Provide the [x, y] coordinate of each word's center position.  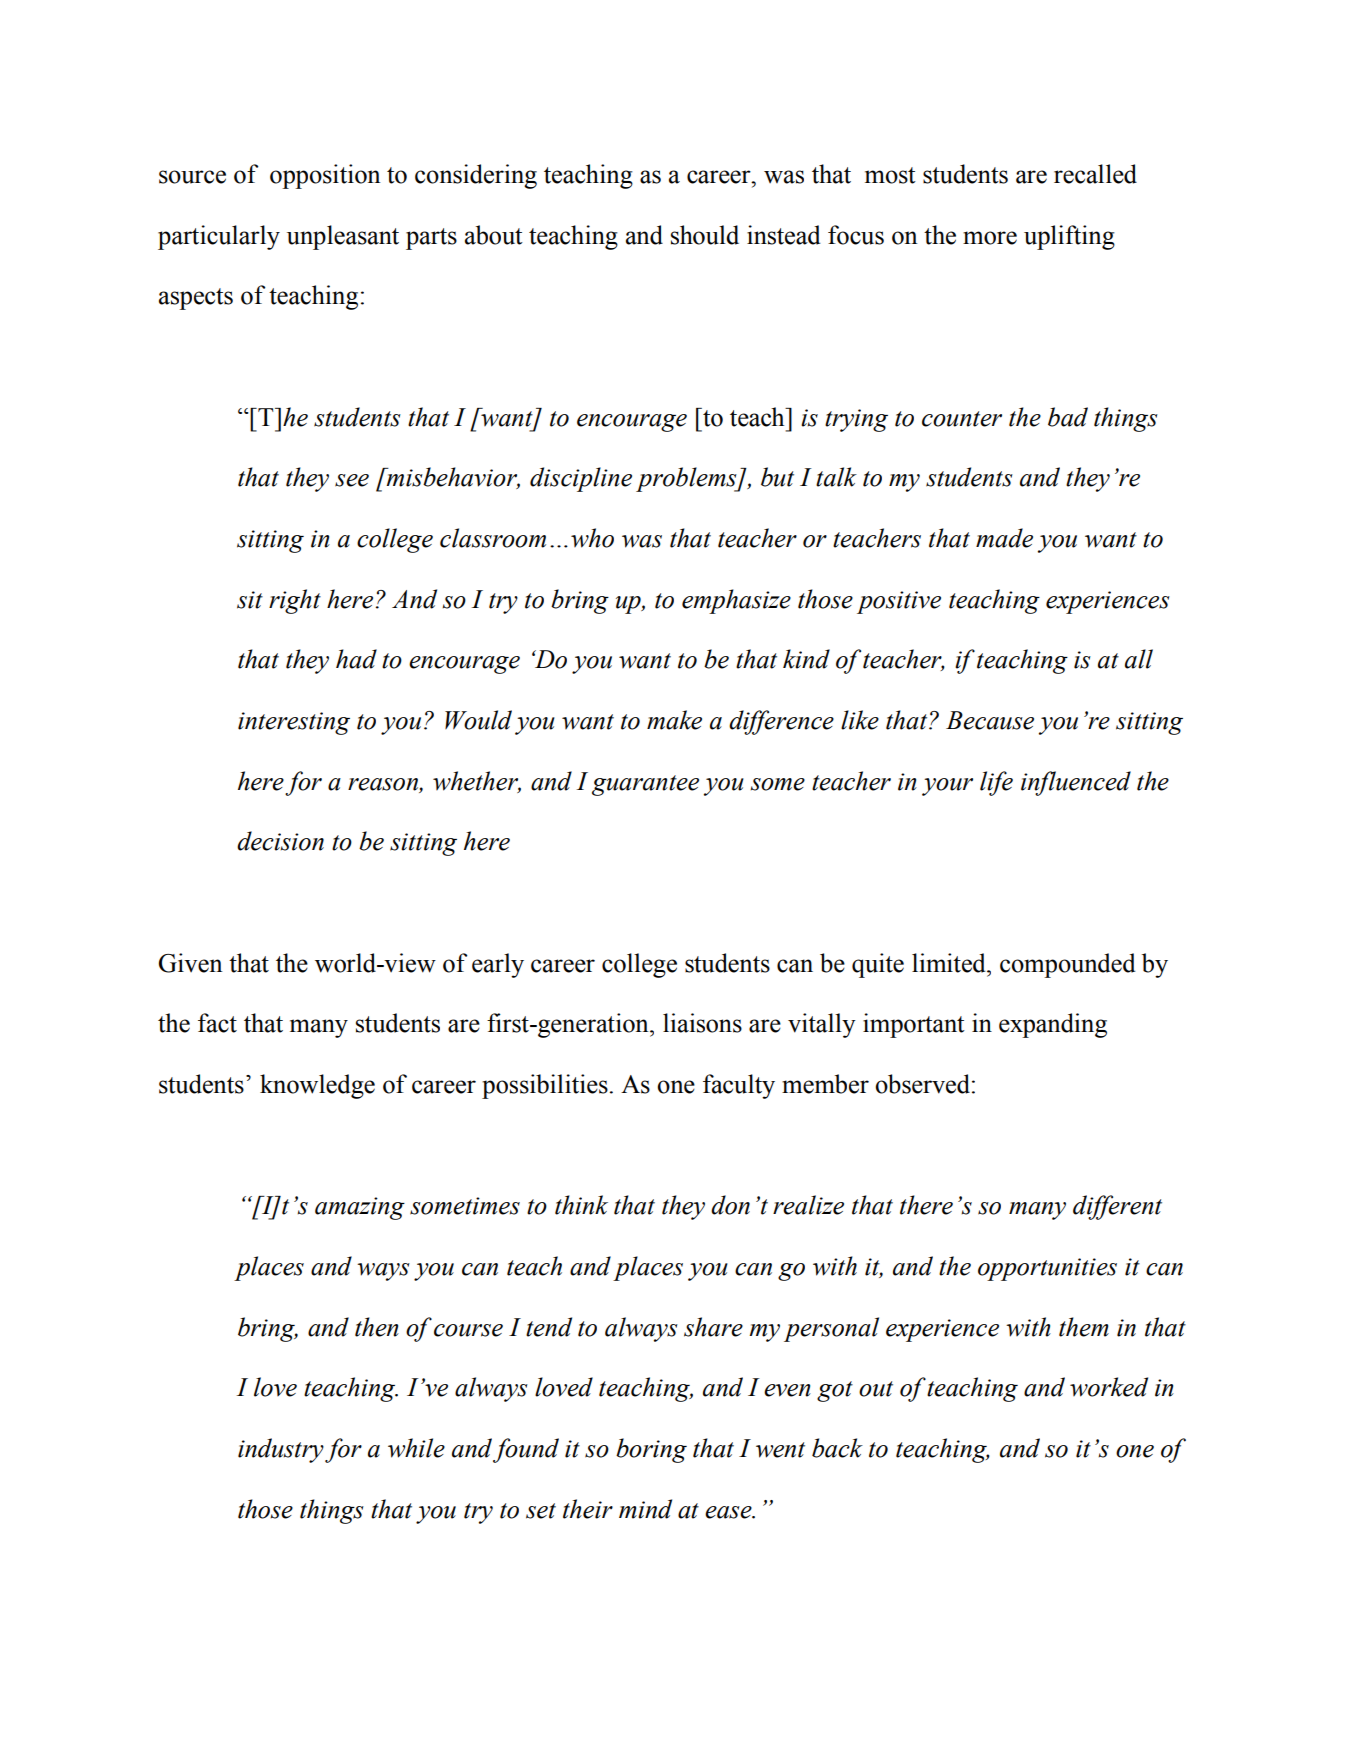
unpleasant [343, 237]
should [705, 235]
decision [280, 841]
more [990, 238]
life [996, 783]
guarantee [645, 785]
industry [281, 1450]
